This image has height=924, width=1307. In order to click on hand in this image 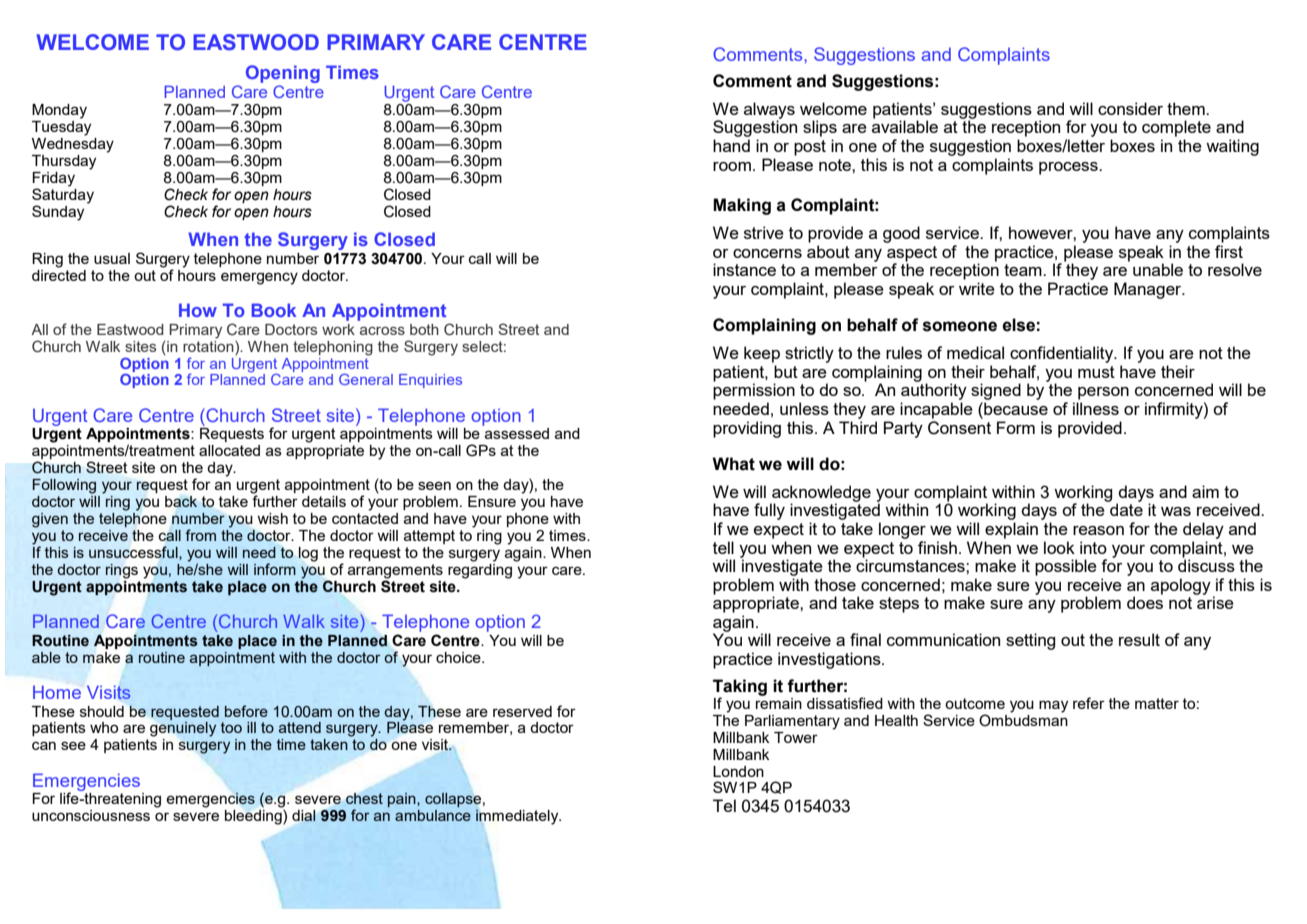, I will do `click(731, 145)`.
